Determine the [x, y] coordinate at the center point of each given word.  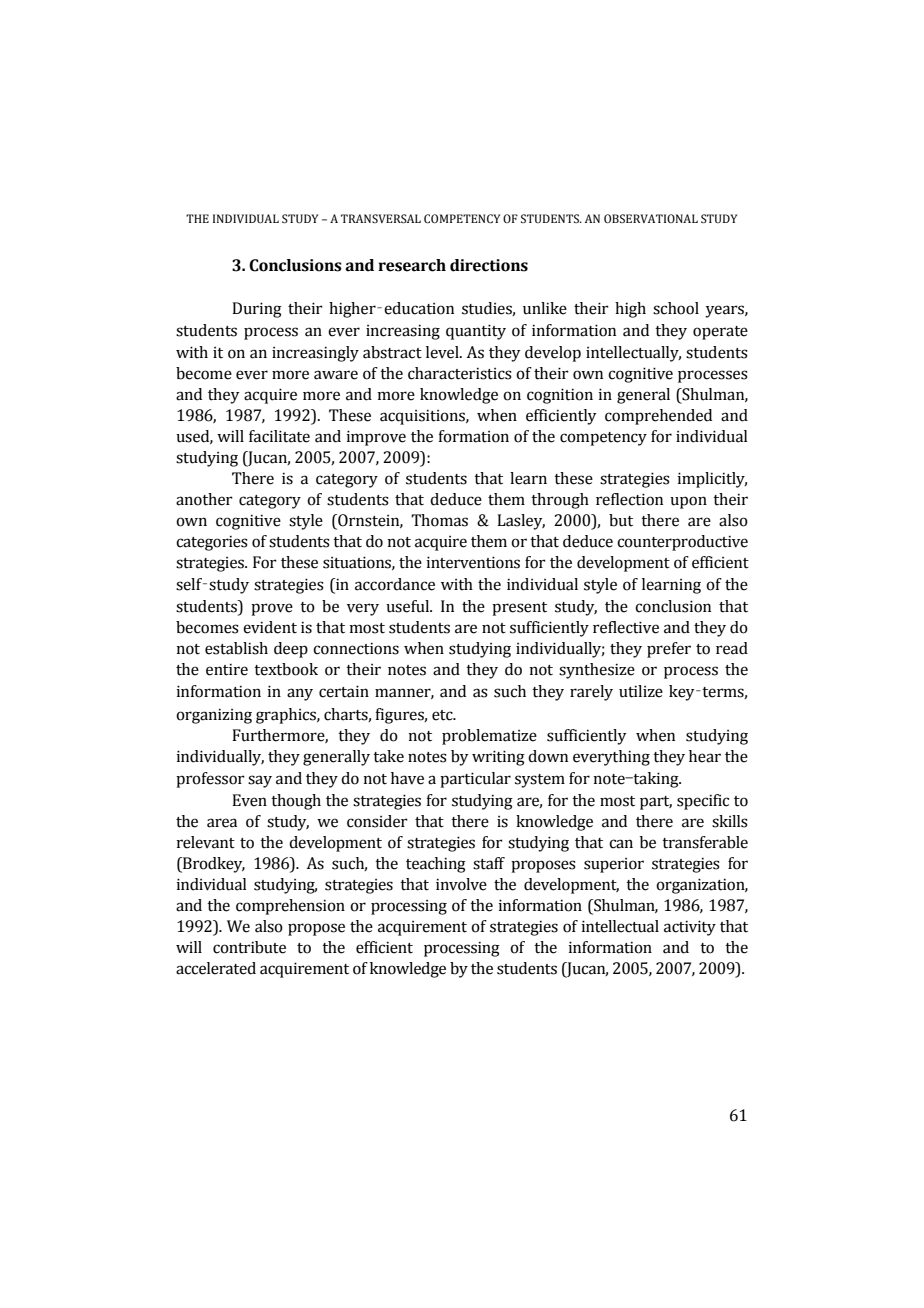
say [260, 781]
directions [489, 265]
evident [270, 627]
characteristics [460, 373]
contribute [249, 947]
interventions [473, 562]
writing [498, 758]
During [257, 310]
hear [705, 756]
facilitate [279, 436]
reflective [626, 627]
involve [461, 884]
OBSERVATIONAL [651, 218]
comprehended [658, 417]
